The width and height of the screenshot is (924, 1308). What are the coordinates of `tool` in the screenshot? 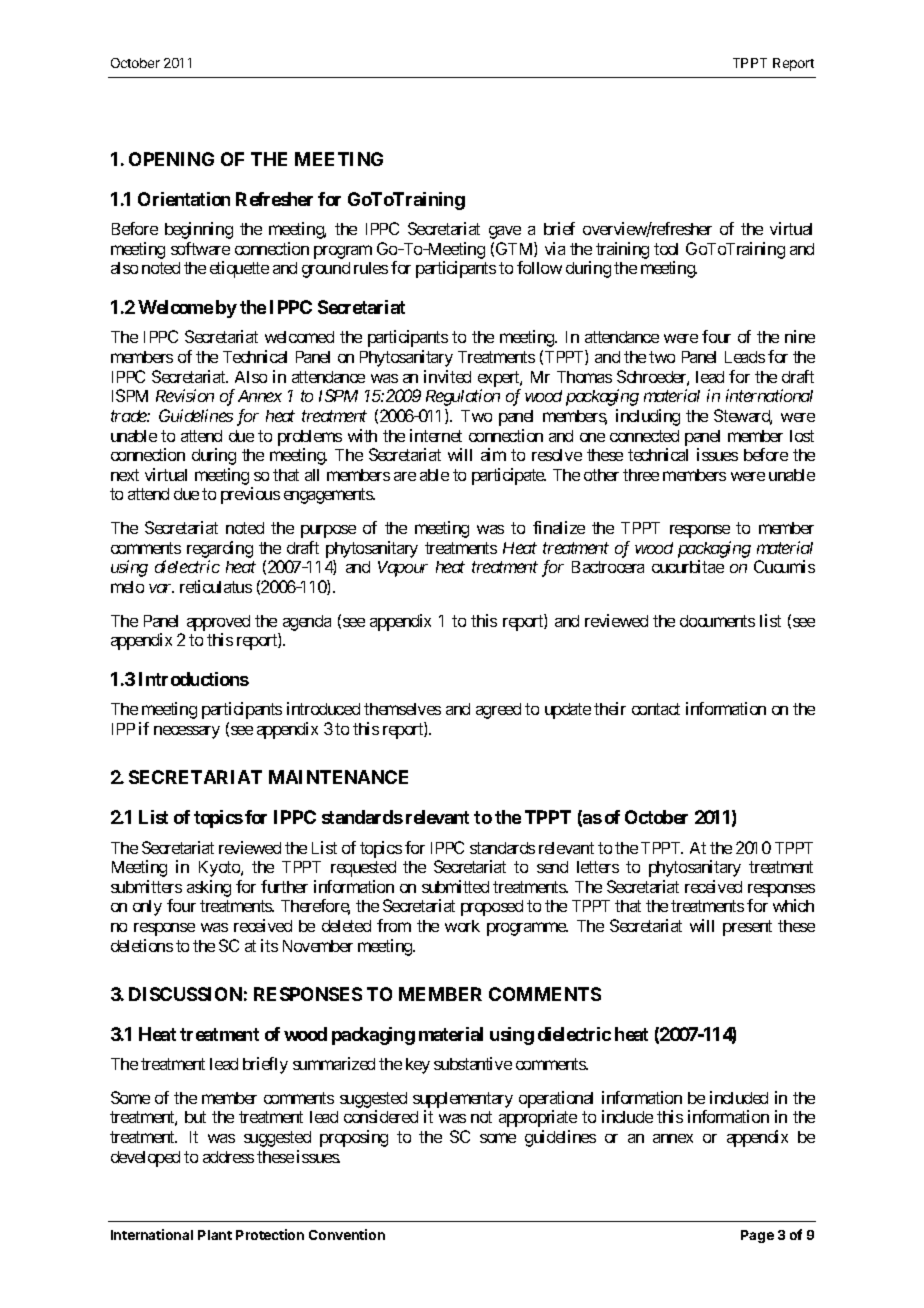 It's located at (666, 249).
